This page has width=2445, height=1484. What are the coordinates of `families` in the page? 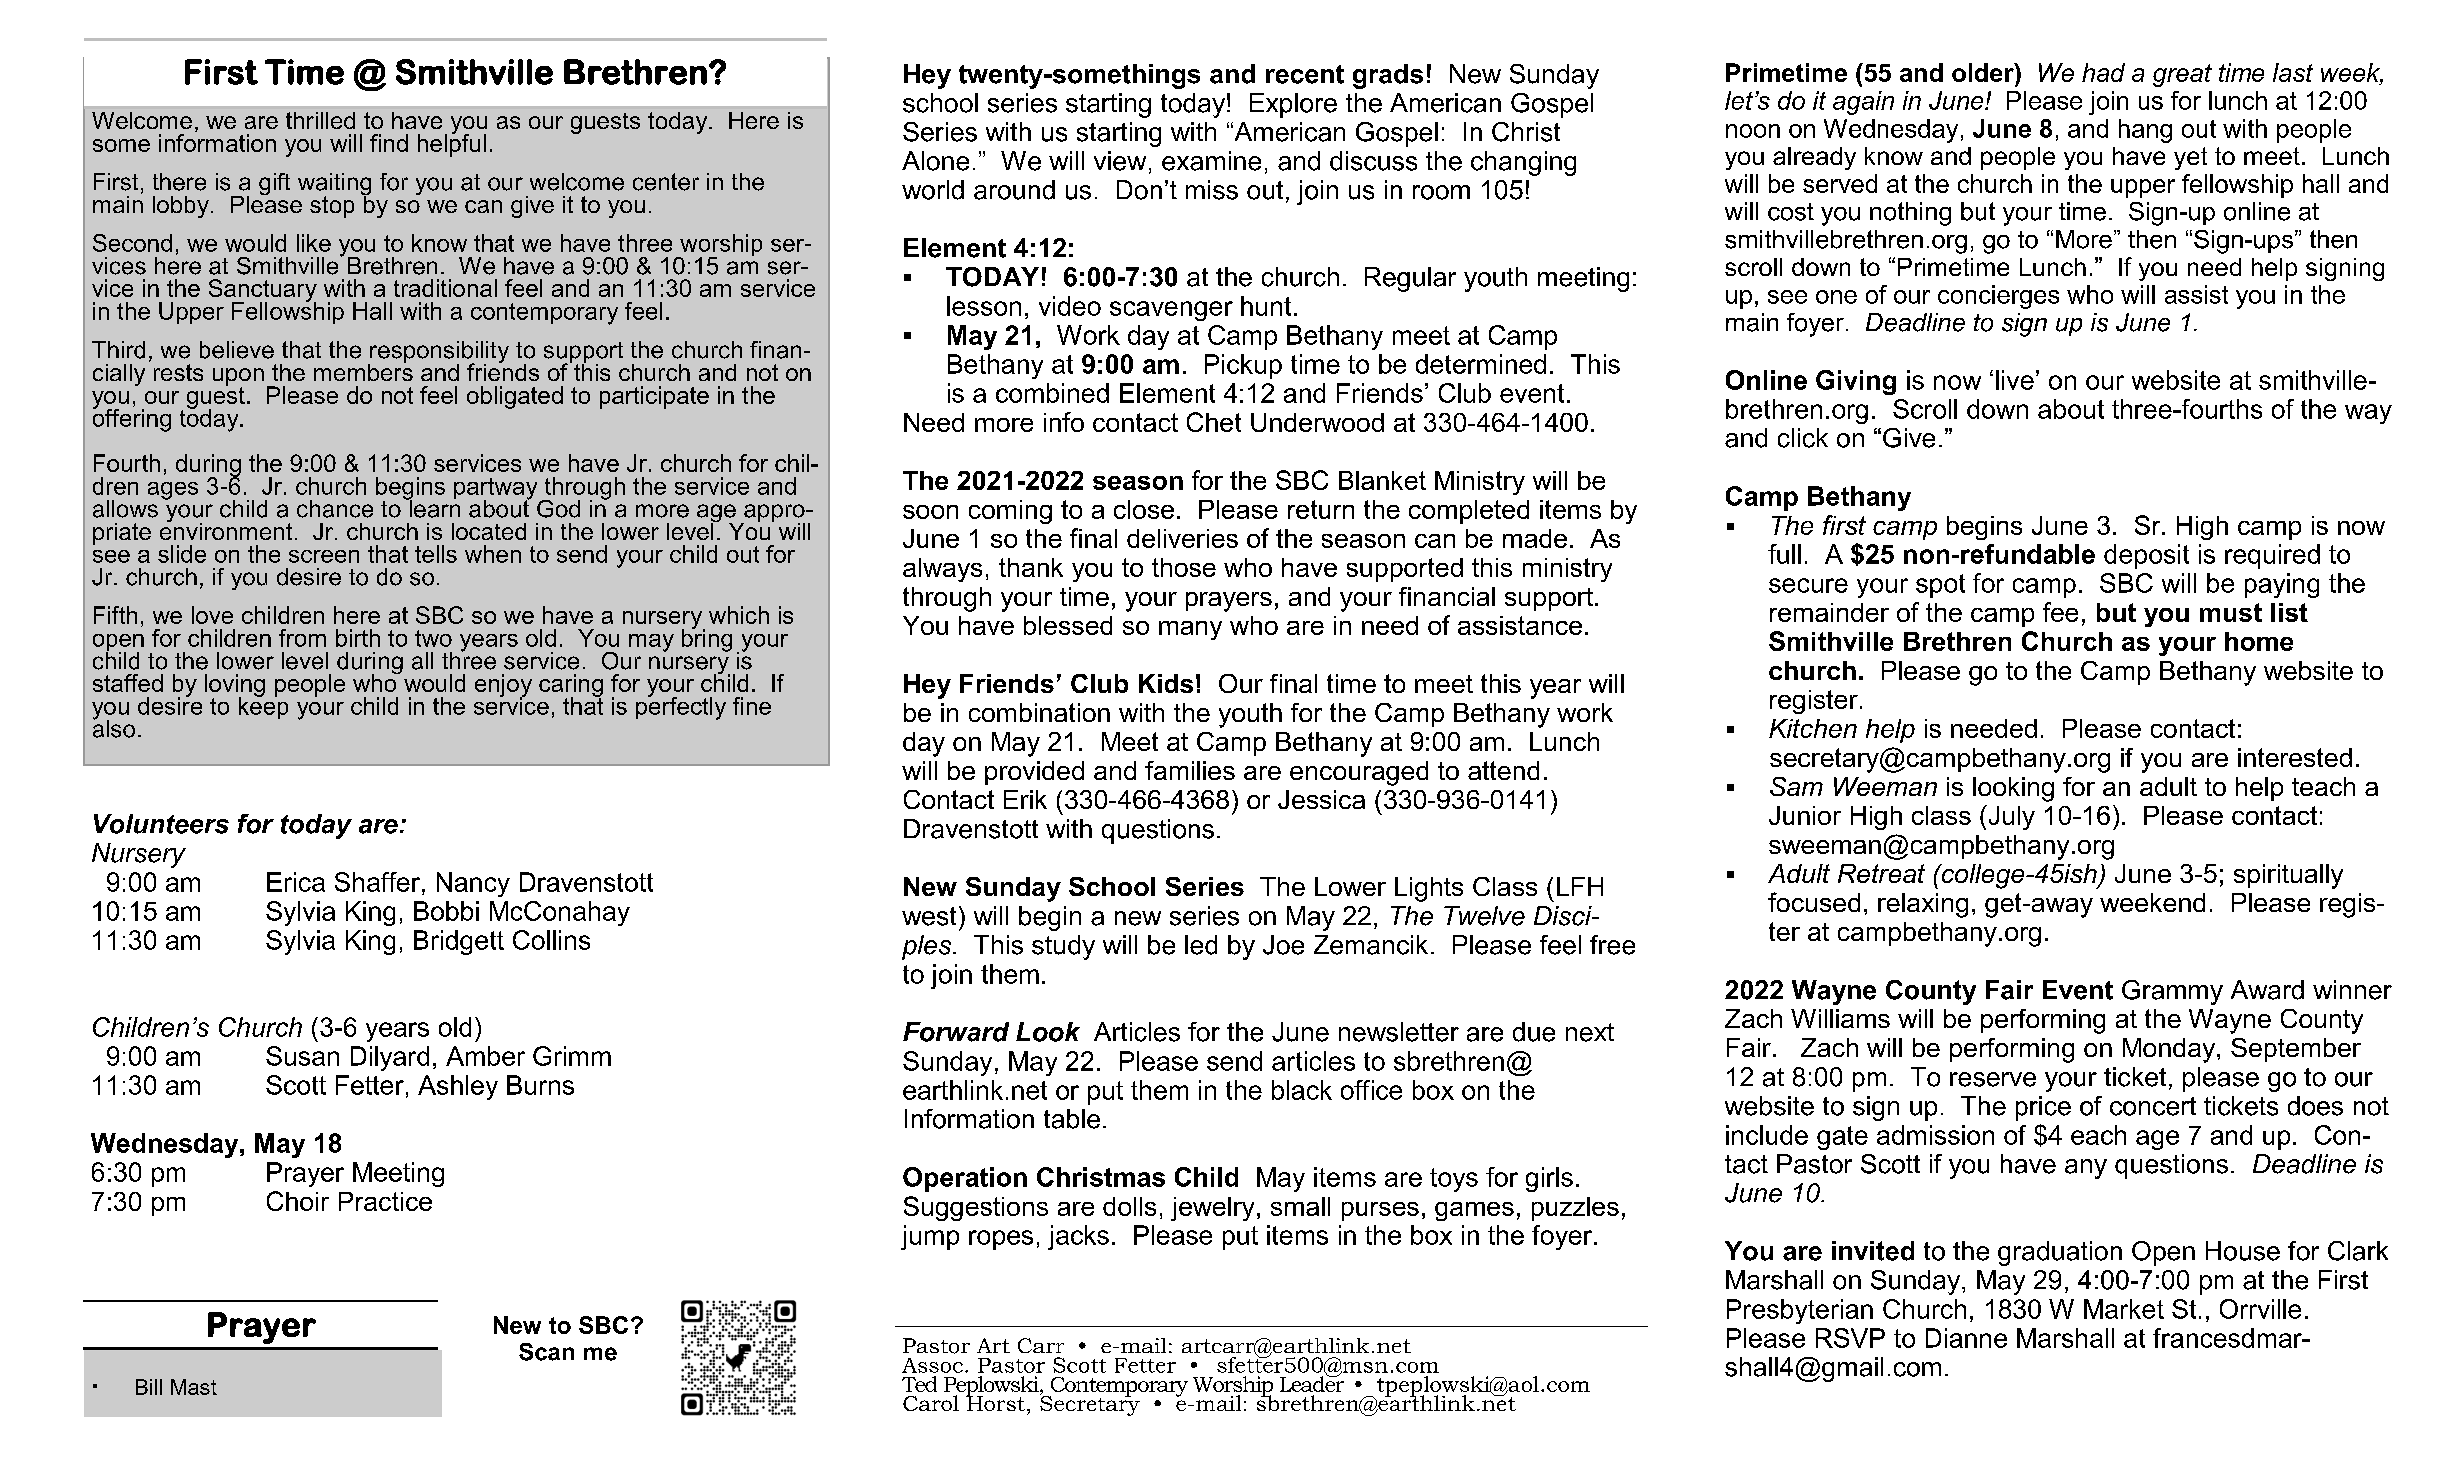 It's located at (1190, 770).
